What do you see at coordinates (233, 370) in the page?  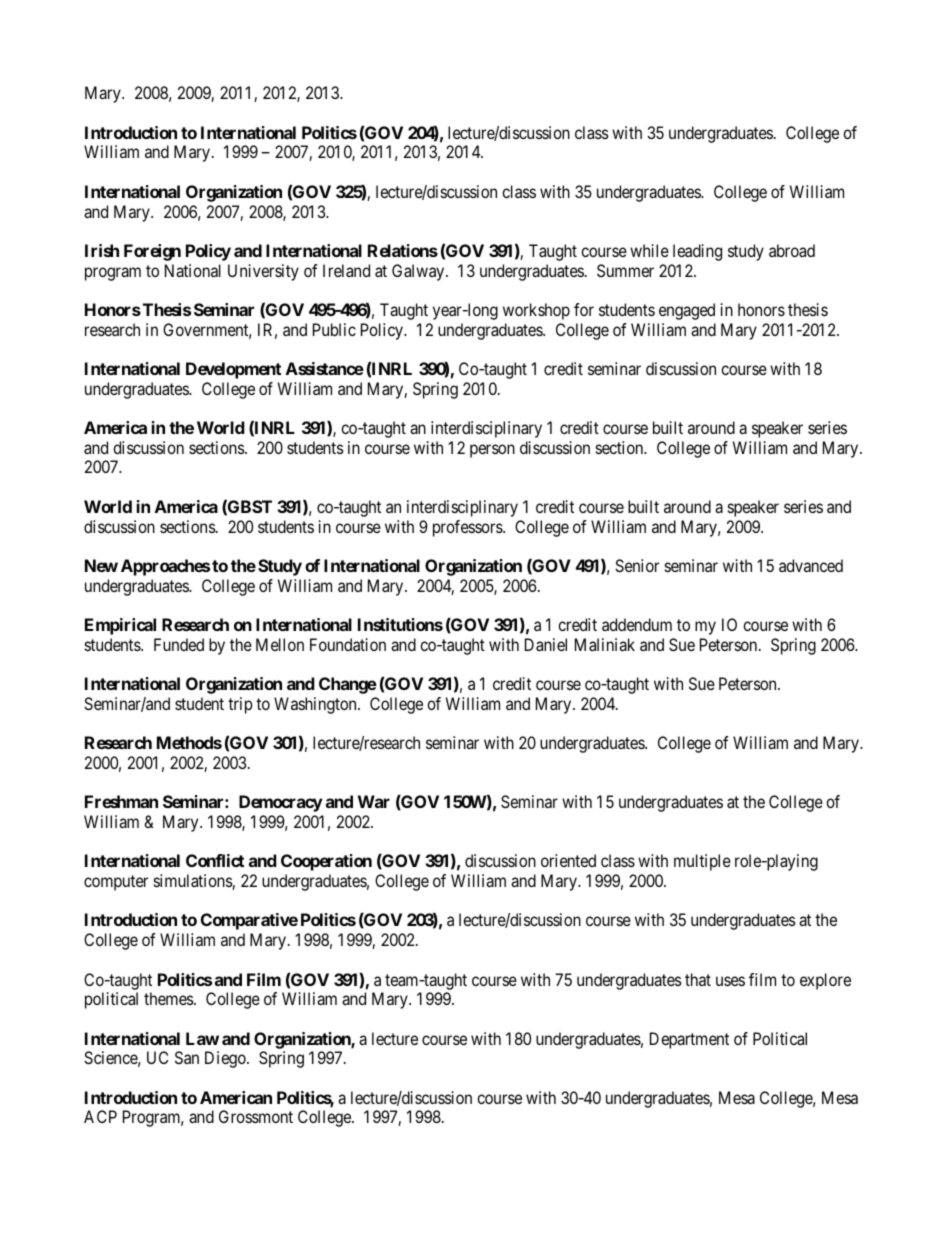 I see `Development` at bounding box center [233, 370].
